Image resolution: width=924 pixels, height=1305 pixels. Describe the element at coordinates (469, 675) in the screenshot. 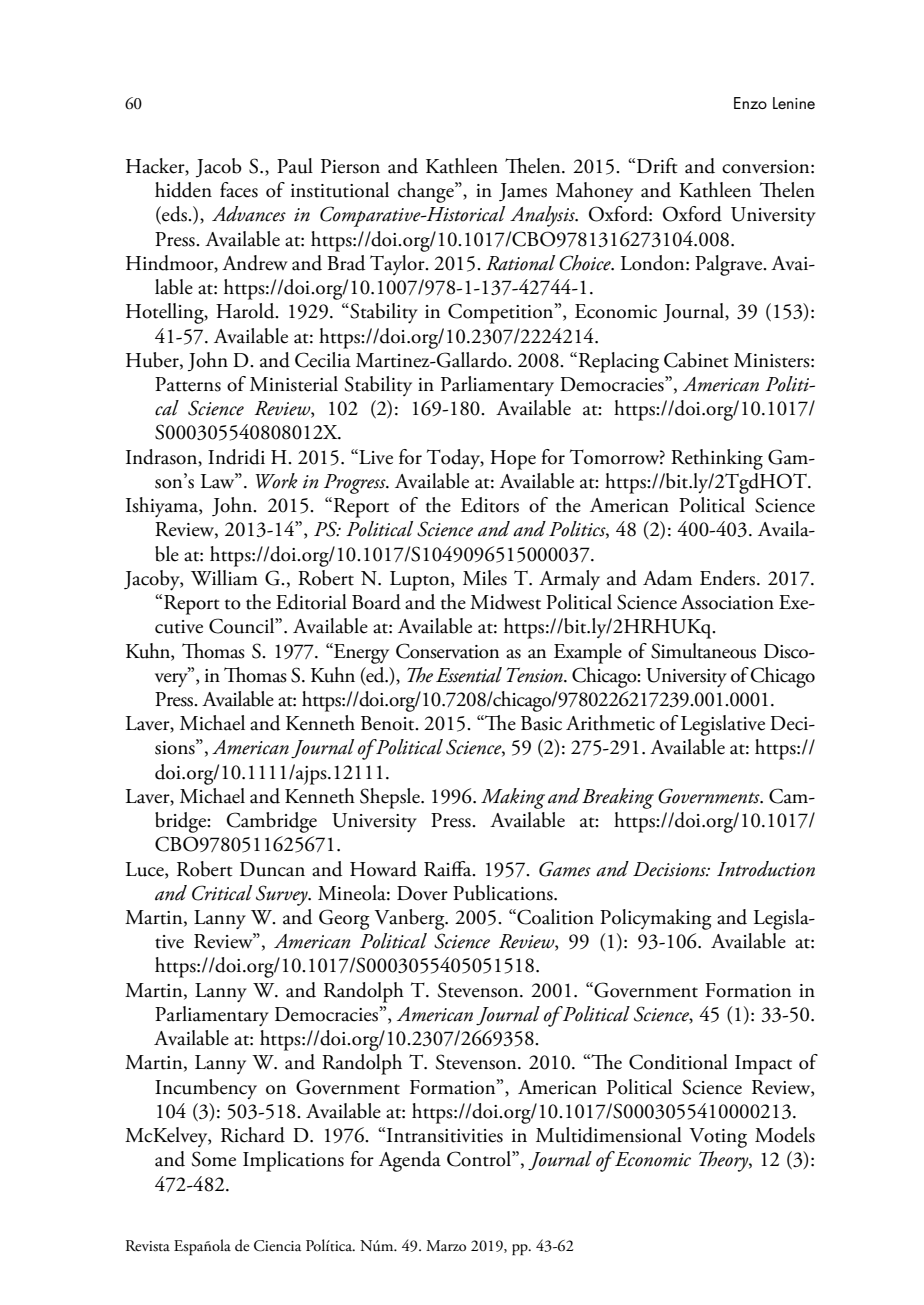

I see `Essential` at that location.
